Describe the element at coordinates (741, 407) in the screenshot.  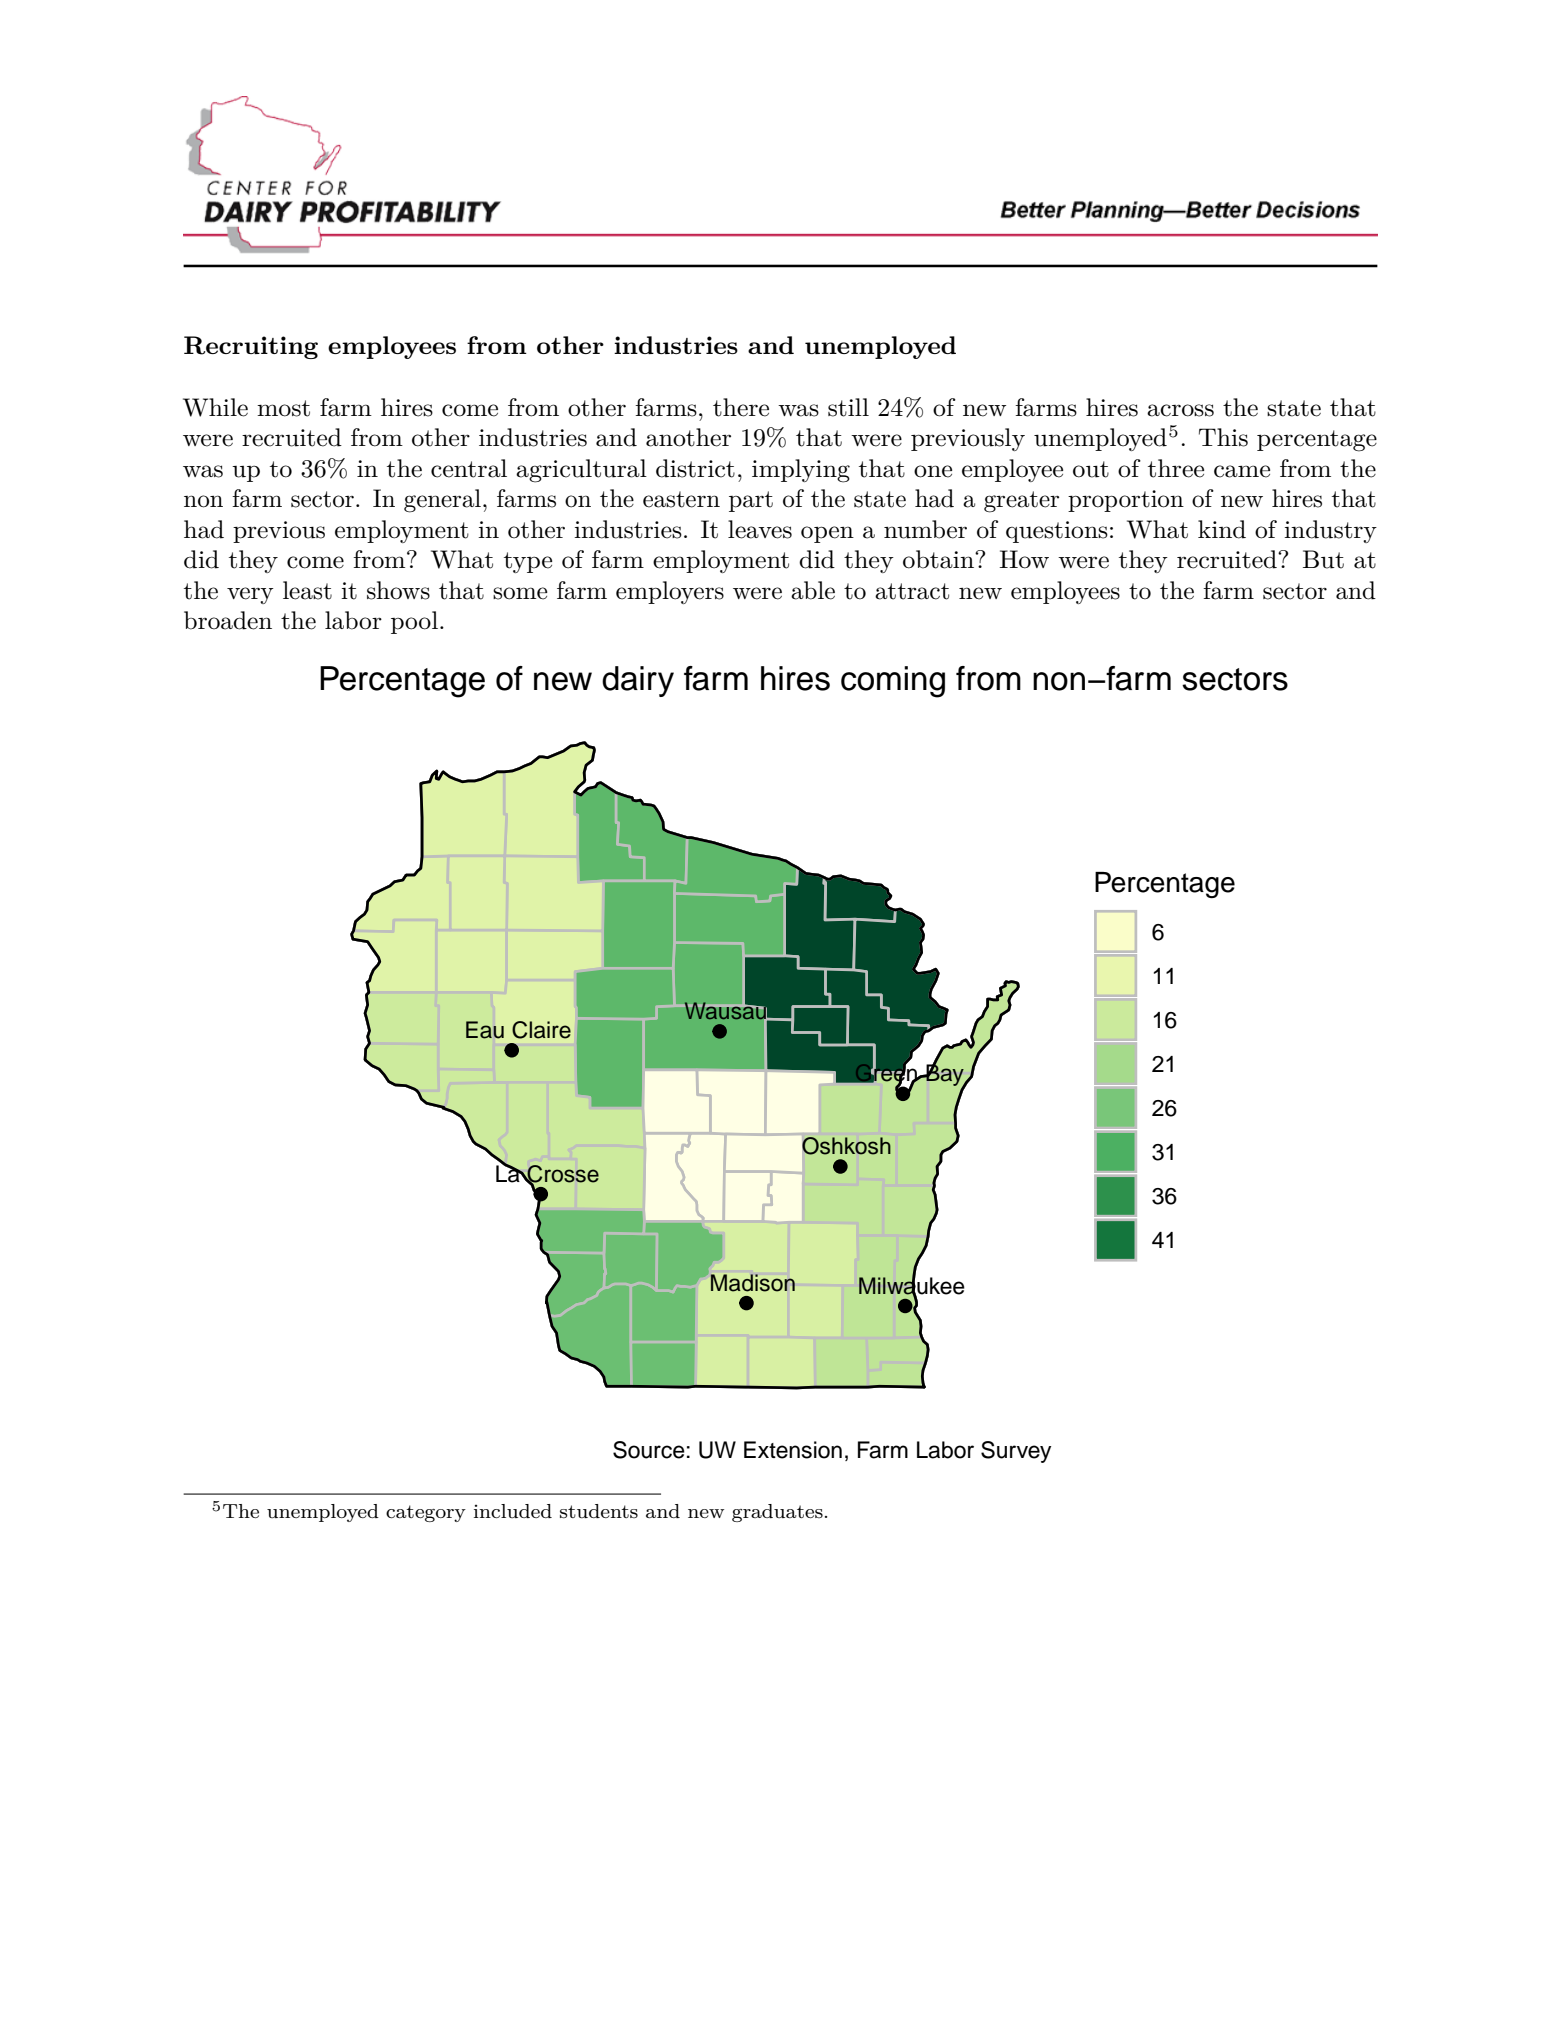
I see `there` at that location.
